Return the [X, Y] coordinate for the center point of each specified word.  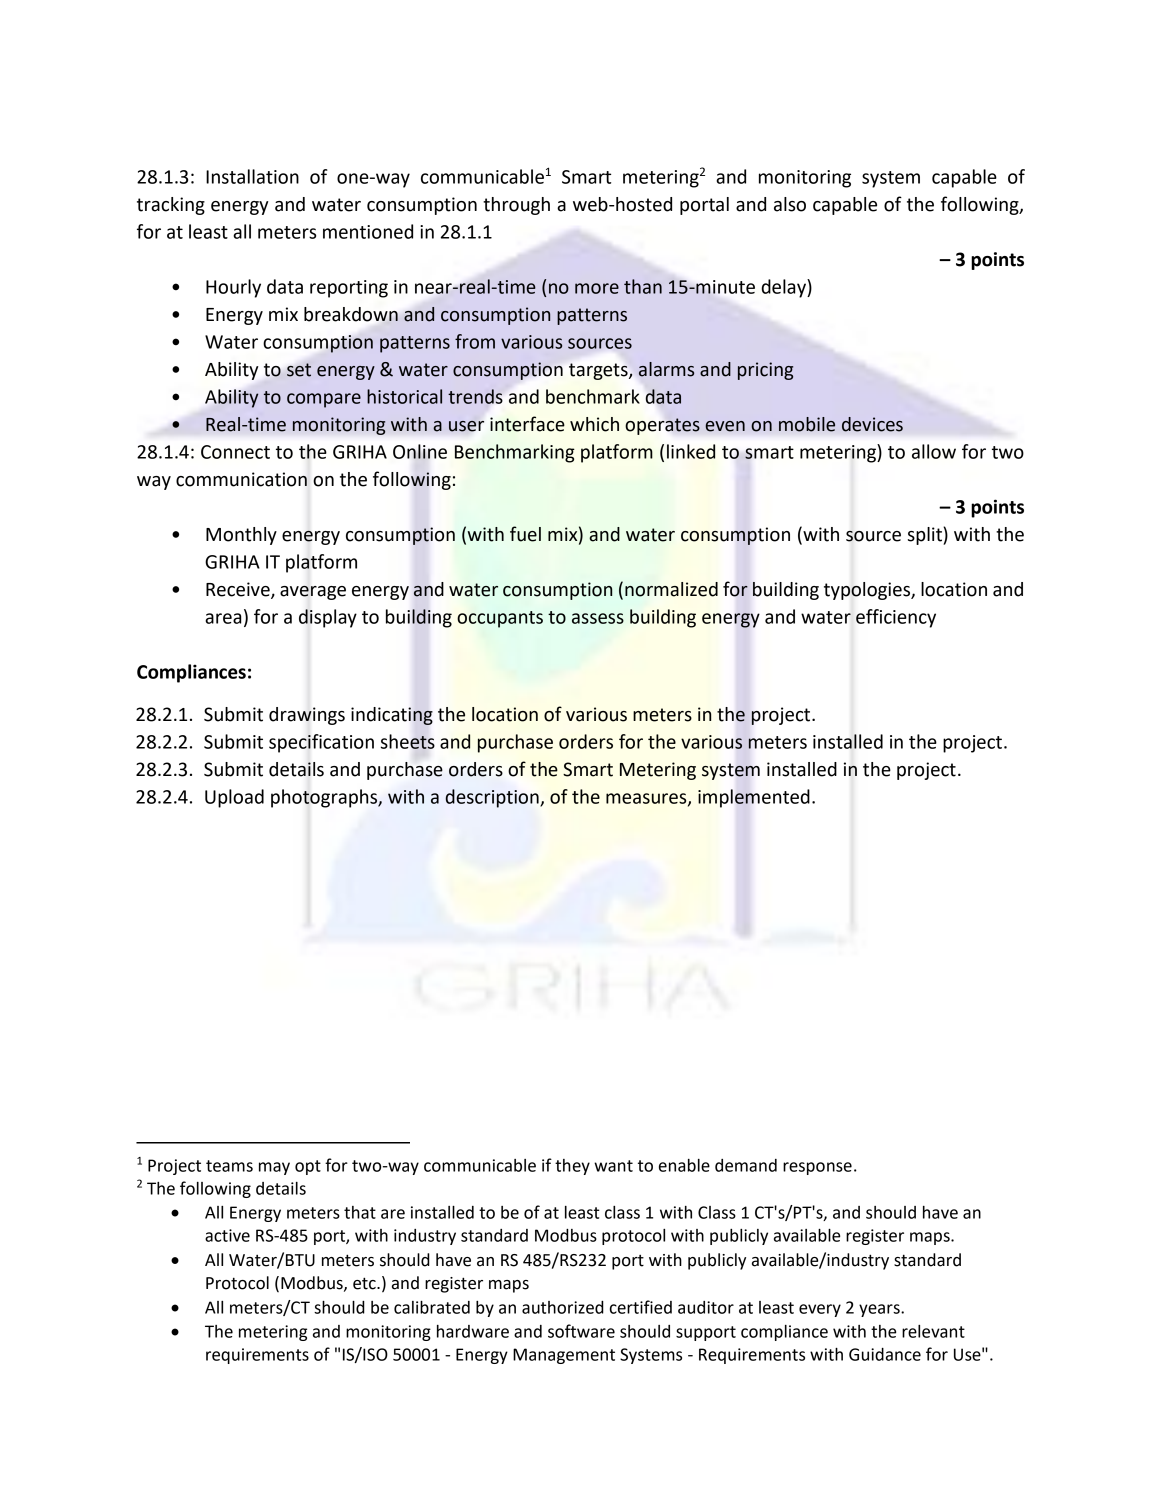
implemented [754, 798]
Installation [252, 176]
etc [365, 1283]
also [790, 204]
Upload [234, 798]
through [516, 206]
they [572, 1167]
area [223, 618]
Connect [235, 452]
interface [527, 424]
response [817, 1168]
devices [872, 424]
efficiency [896, 618]
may [274, 1168]
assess [598, 618]
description [493, 798]
